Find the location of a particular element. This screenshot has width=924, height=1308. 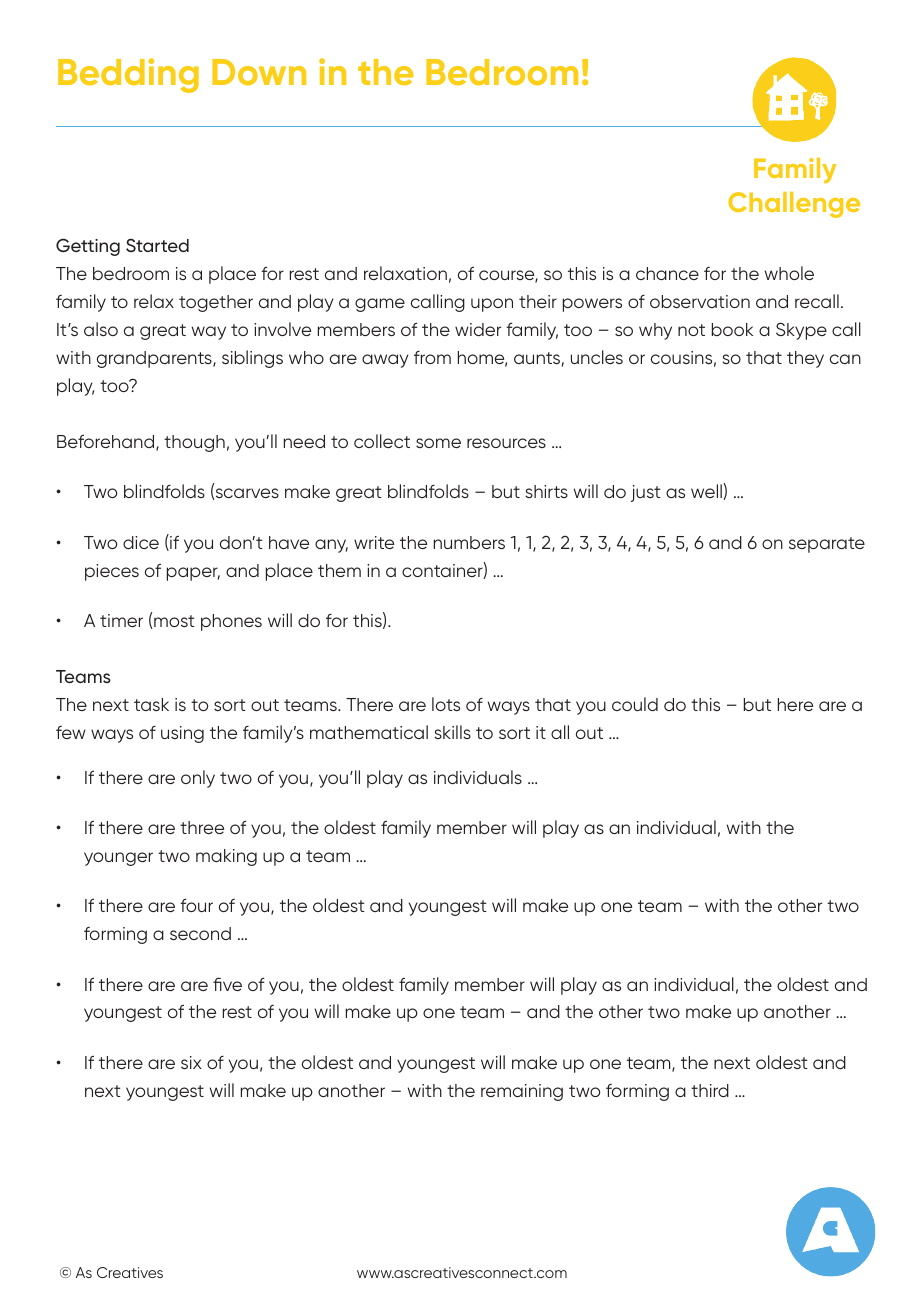

remaining is located at coordinates (522, 1092).
